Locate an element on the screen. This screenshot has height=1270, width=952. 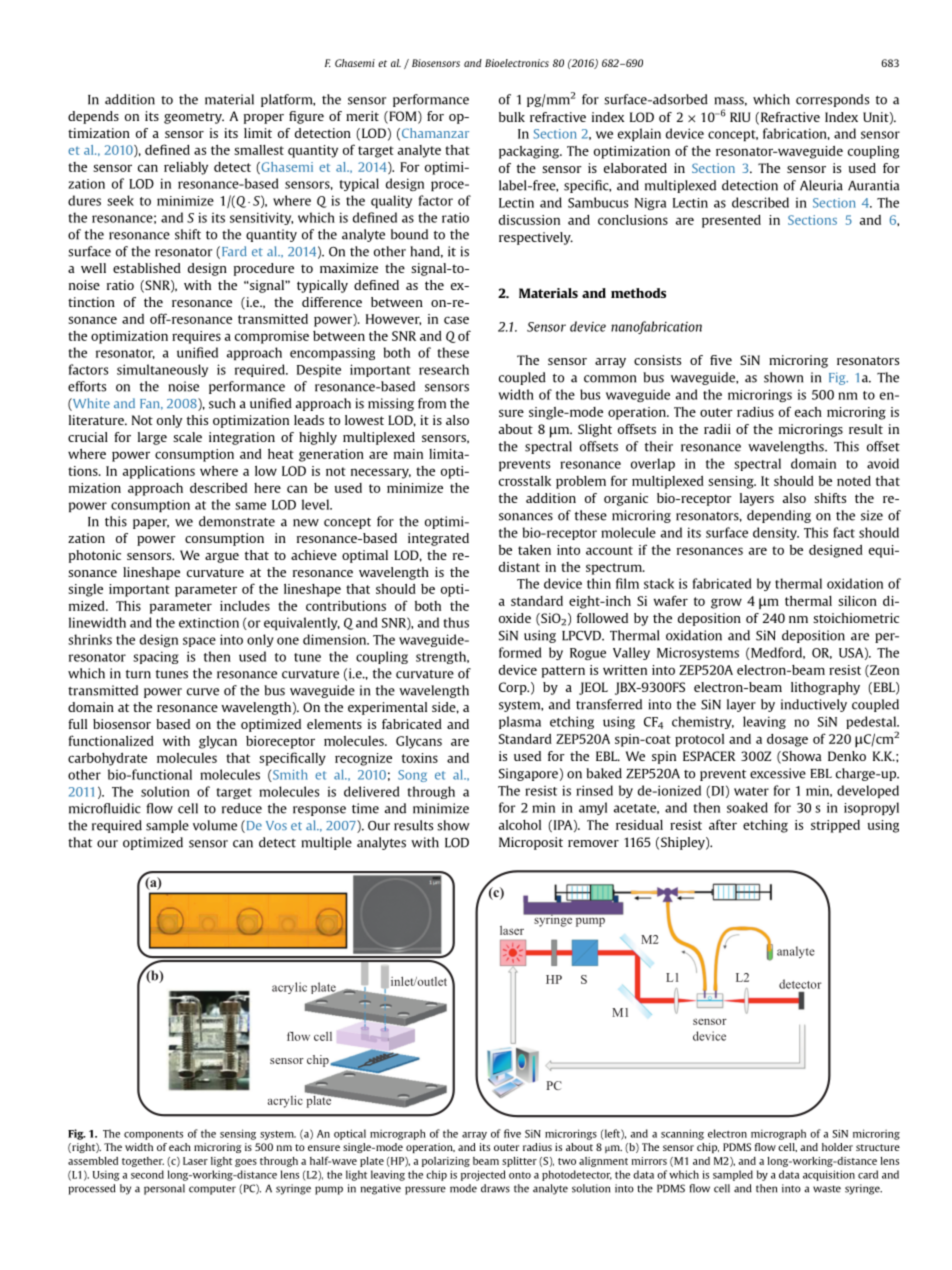
together is located at coordinates (143, 1162).
